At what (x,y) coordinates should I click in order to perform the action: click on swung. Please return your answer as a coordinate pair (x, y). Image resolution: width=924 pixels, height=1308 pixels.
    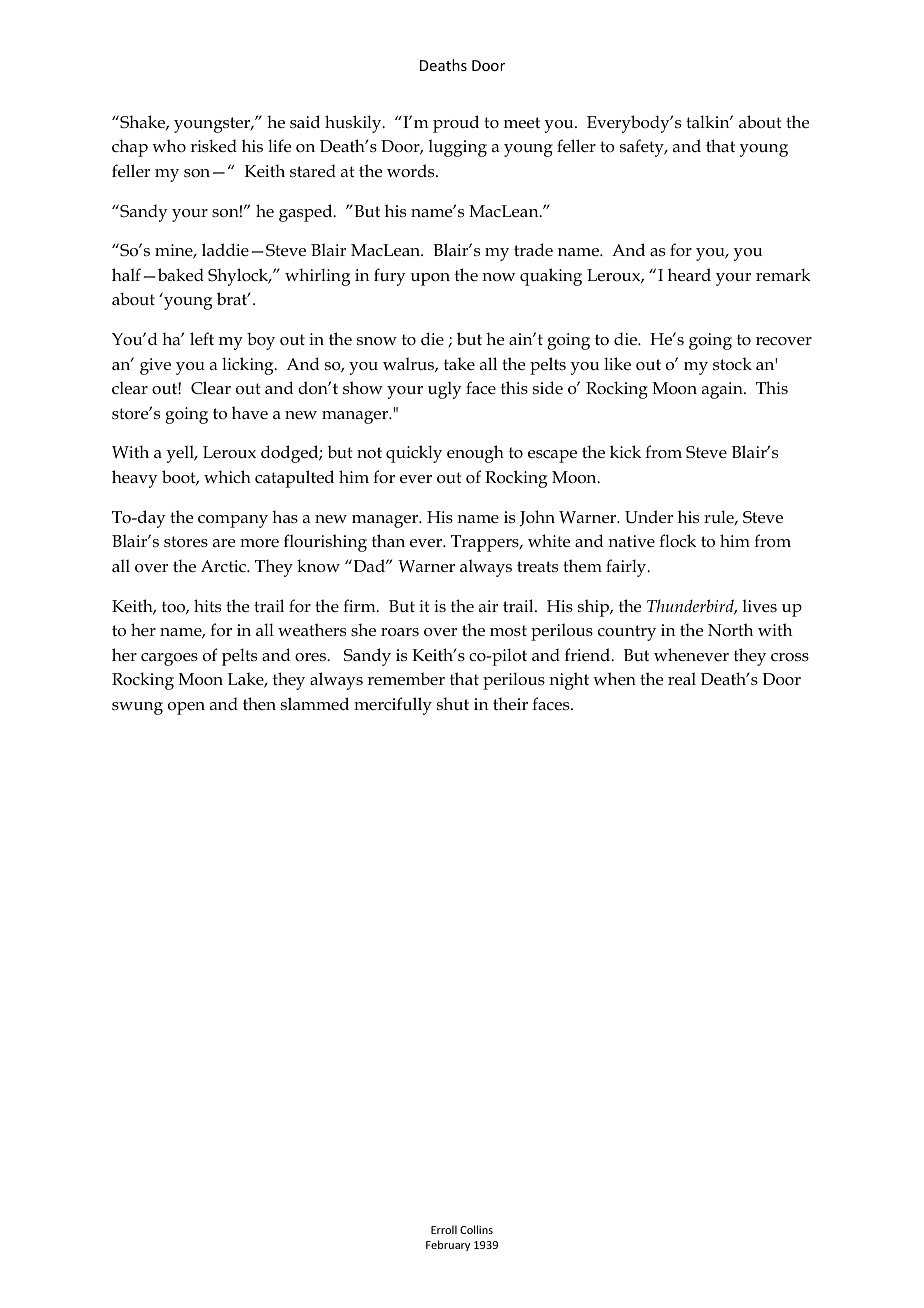
    Looking at the image, I should click on (137, 708).
